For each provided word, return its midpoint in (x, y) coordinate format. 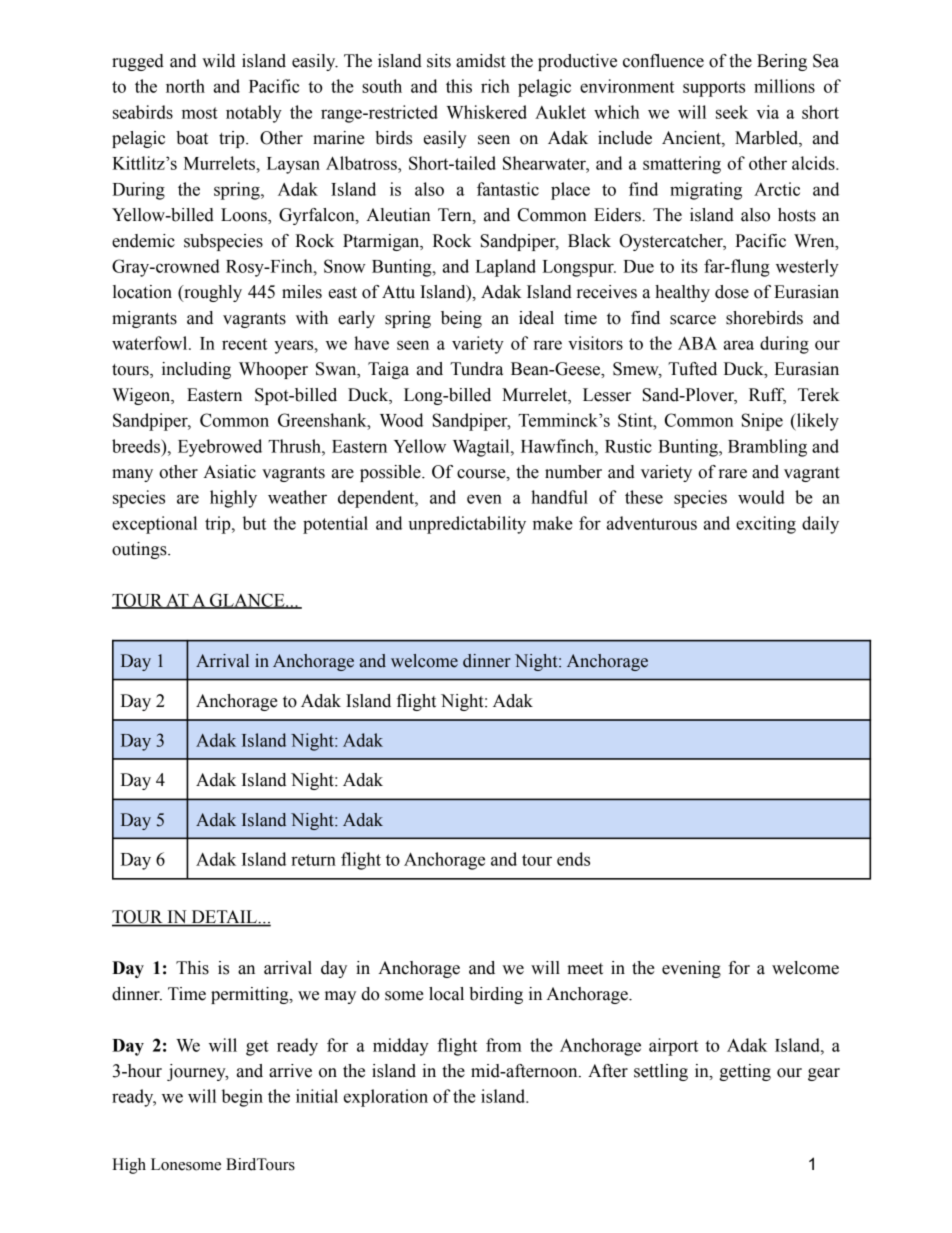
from (504, 1045)
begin (242, 1098)
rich (495, 86)
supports (714, 89)
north (185, 86)
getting (745, 1072)
